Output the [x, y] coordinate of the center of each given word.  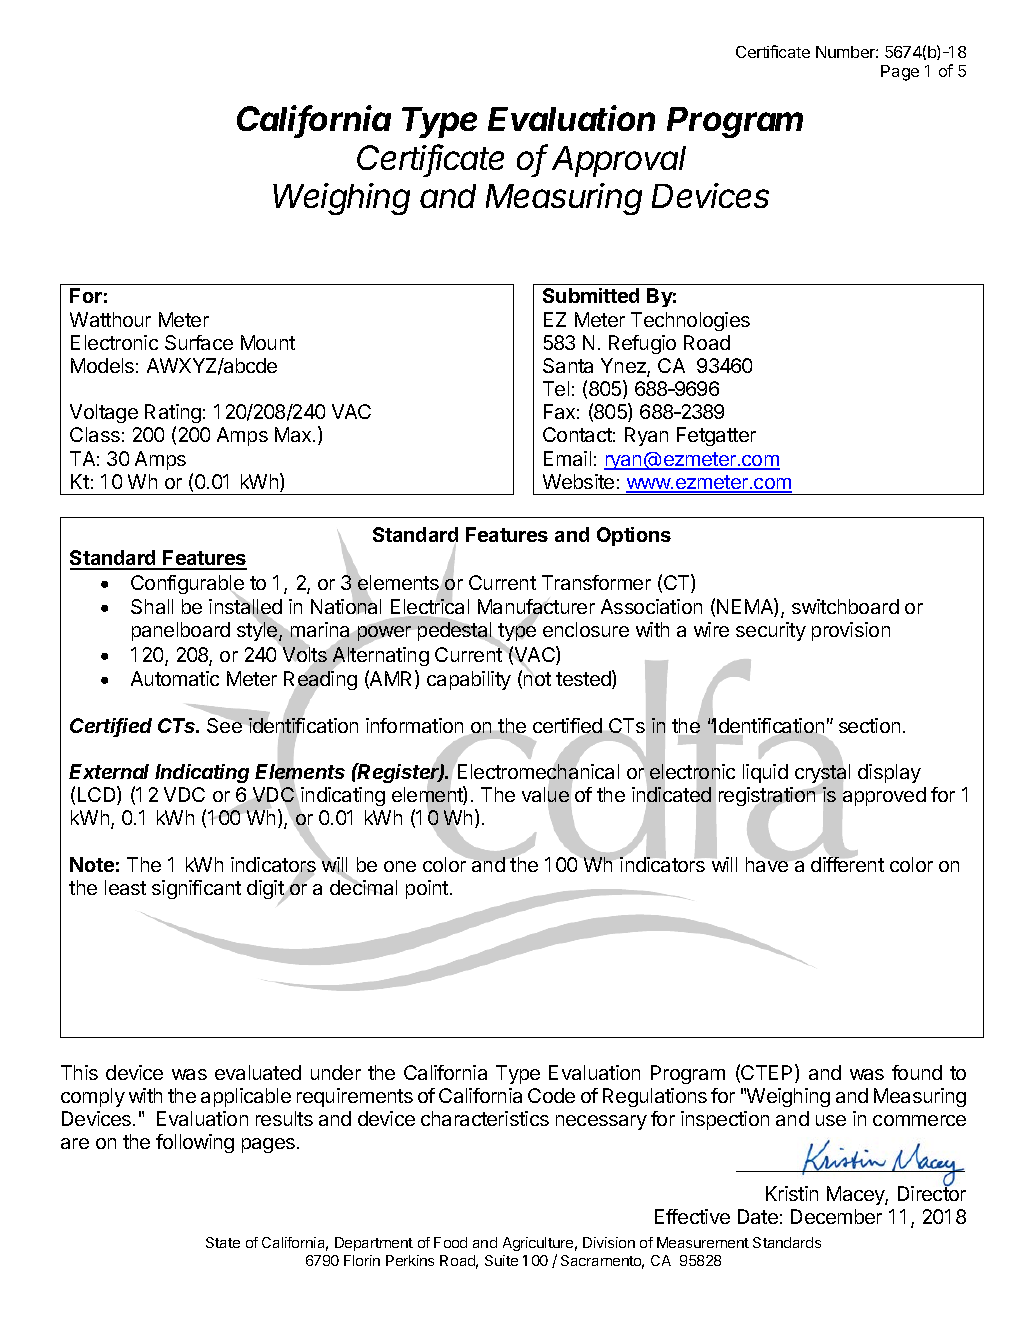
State [223, 1242]
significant [196, 889]
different [847, 863]
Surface [199, 342]
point [427, 889]
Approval [619, 161]
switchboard [845, 606]
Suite [501, 1260]
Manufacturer [536, 608]
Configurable [187, 586]
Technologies [690, 321]
